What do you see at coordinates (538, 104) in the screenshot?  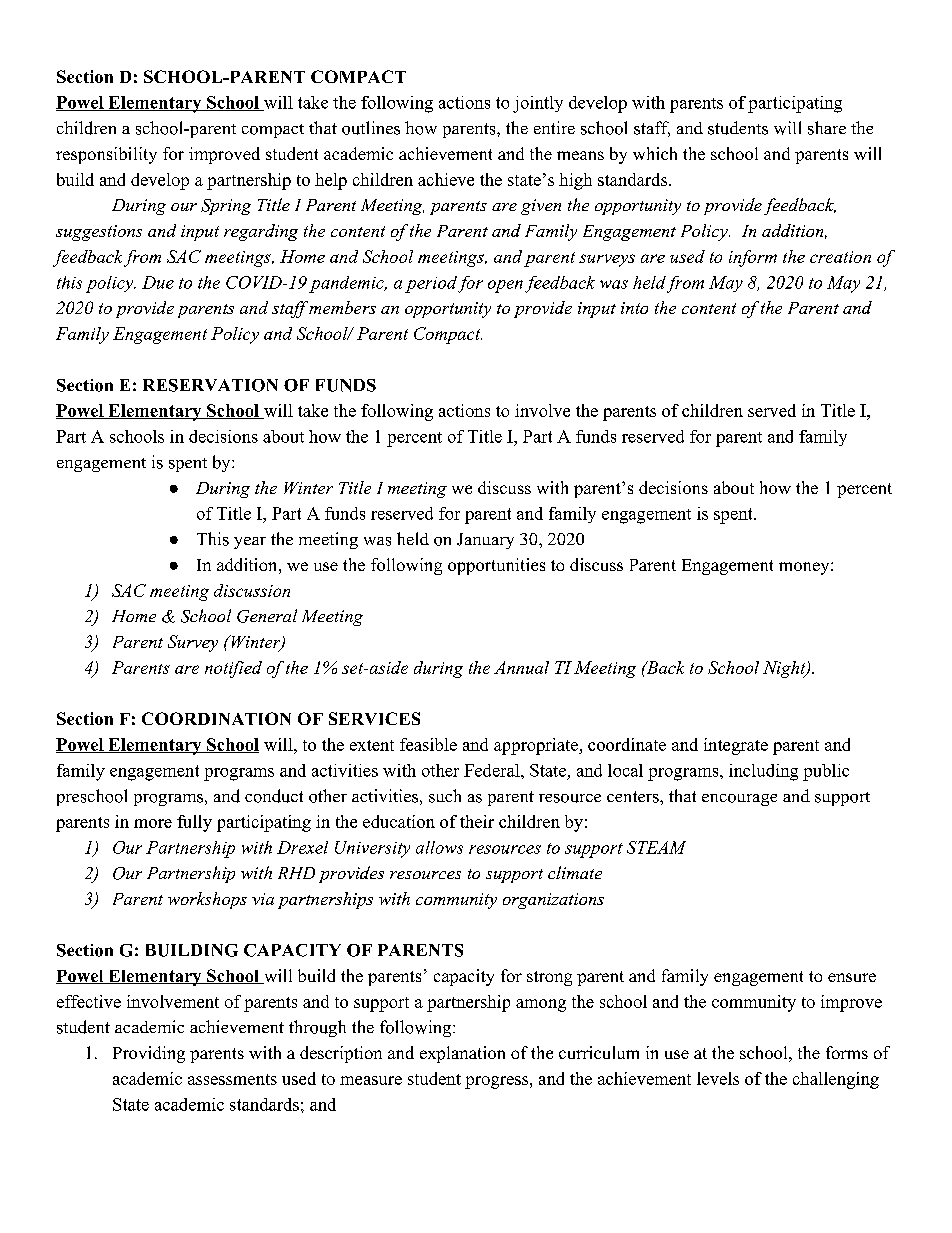 I see `jointly` at bounding box center [538, 104].
